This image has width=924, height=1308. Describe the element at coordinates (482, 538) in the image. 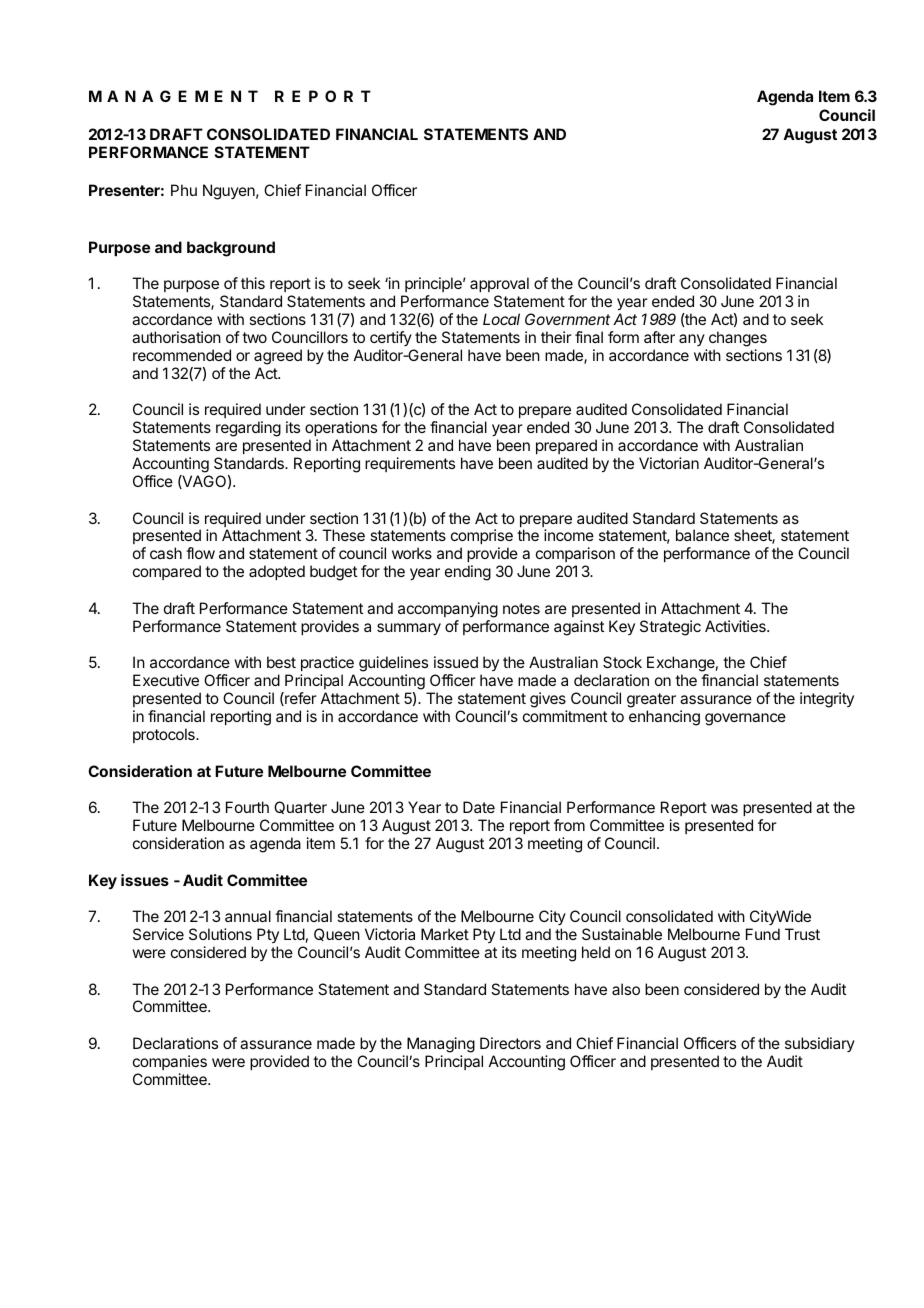

I see `comprise` at that location.
